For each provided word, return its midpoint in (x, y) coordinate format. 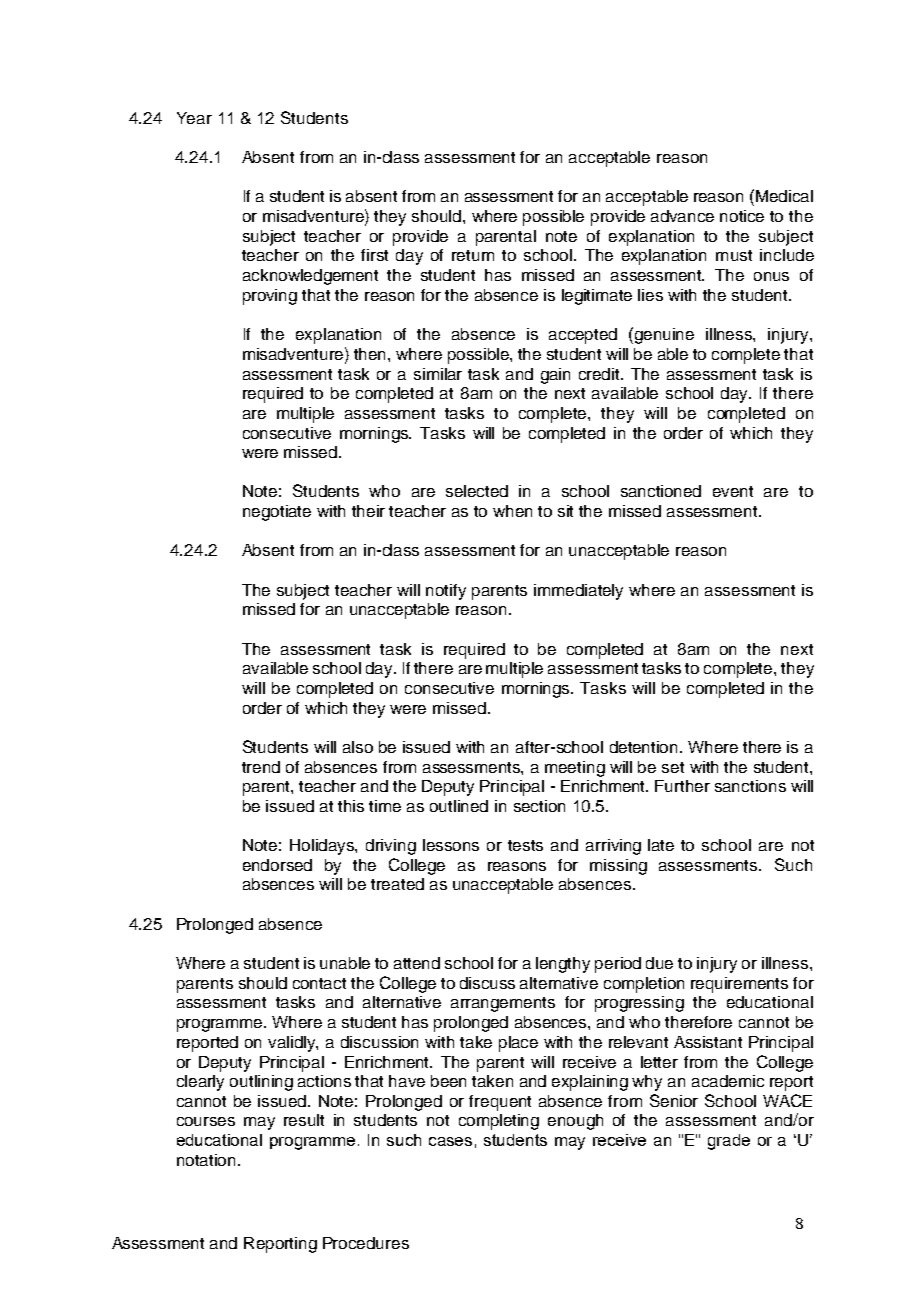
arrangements (503, 1004)
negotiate (277, 513)
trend (261, 767)
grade (729, 1142)
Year (194, 118)
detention (645, 747)
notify (446, 592)
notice (742, 216)
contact (319, 983)
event (733, 491)
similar (438, 374)
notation (208, 1160)
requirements (739, 985)
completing (499, 1122)
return (473, 255)
